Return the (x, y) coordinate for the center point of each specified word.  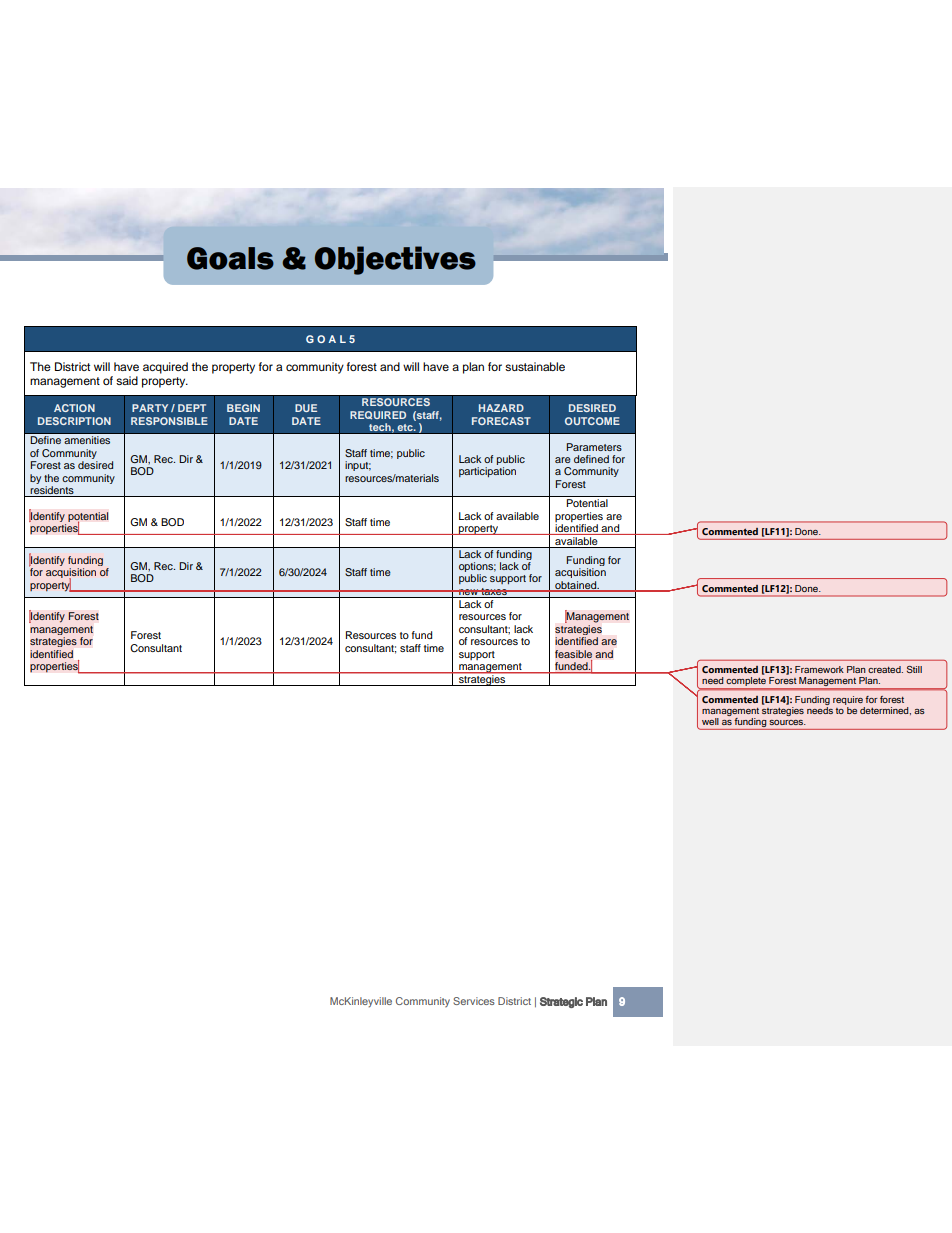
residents (52, 491)
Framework (819, 669)
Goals (230, 258)
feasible (573, 654)
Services (474, 1001)
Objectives (395, 260)
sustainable (535, 366)
